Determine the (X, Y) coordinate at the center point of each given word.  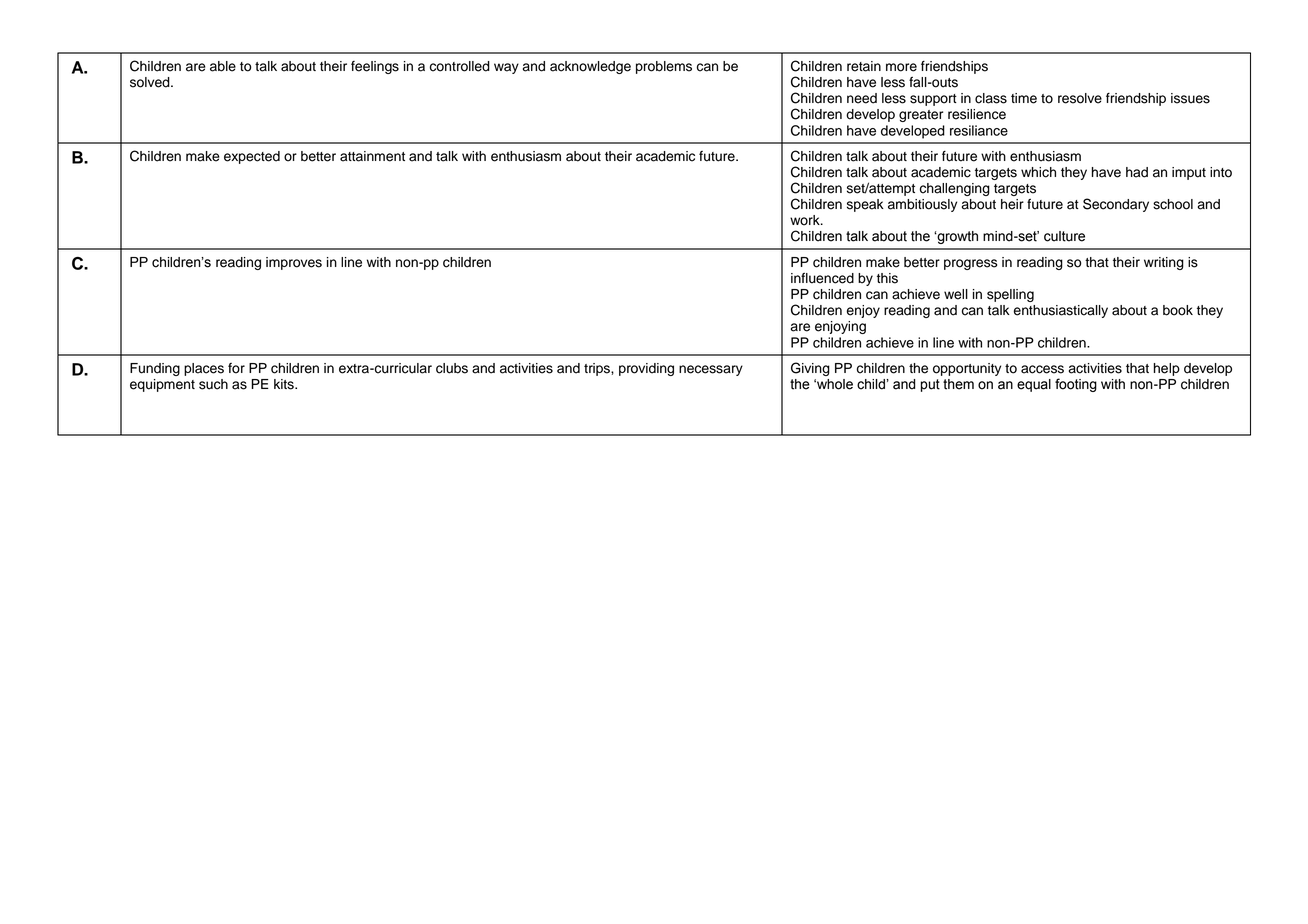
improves (294, 263)
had (1137, 172)
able (223, 66)
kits (285, 384)
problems (664, 67)
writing (1164, 263)
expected (252, 157)
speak (865, 205)
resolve (1080, 98)
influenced (822, 278)
